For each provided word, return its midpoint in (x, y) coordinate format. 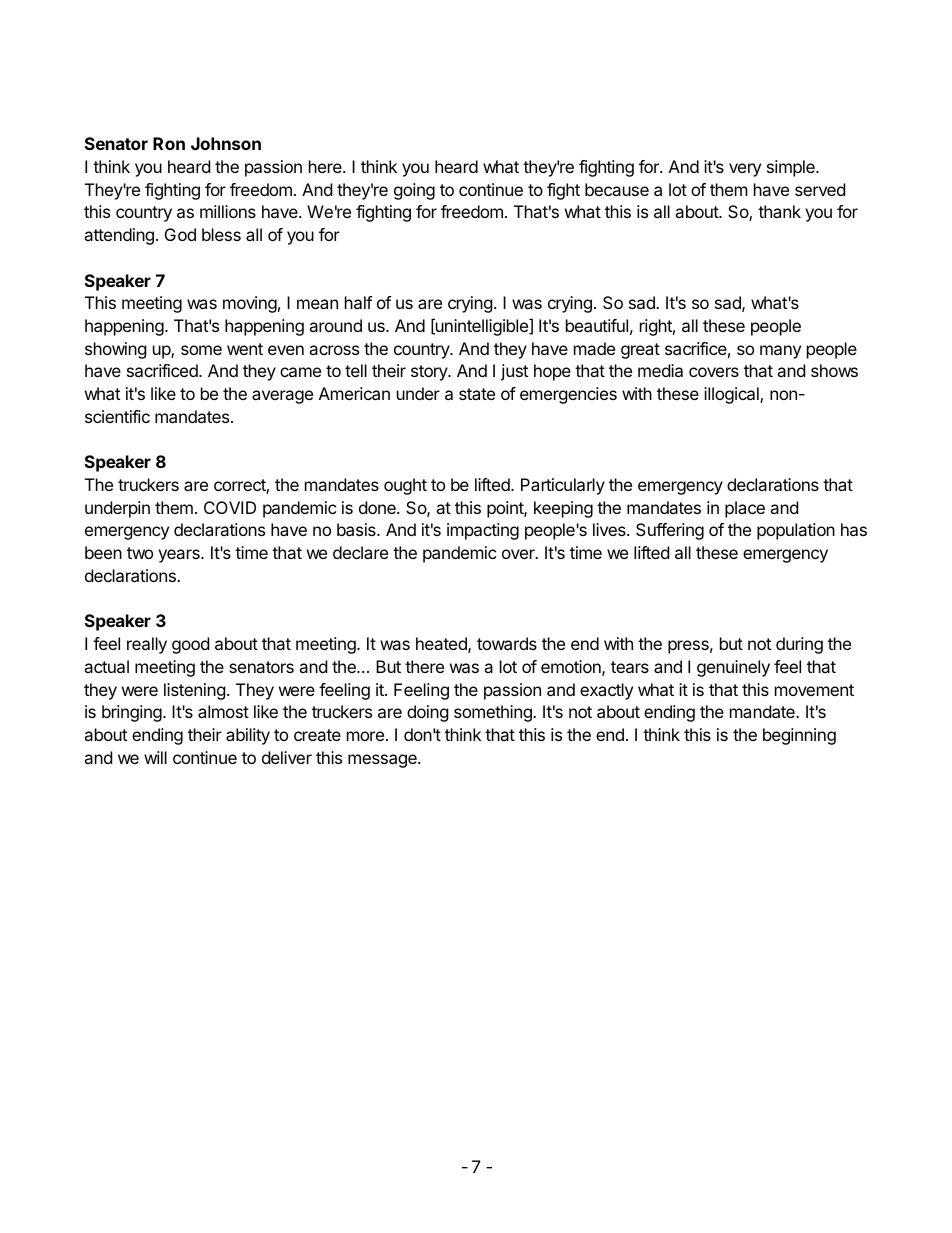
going (414, 191)
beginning (799, 736)
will (155, 757)
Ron (169, 143)
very (745, 170)
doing (428, 713)
